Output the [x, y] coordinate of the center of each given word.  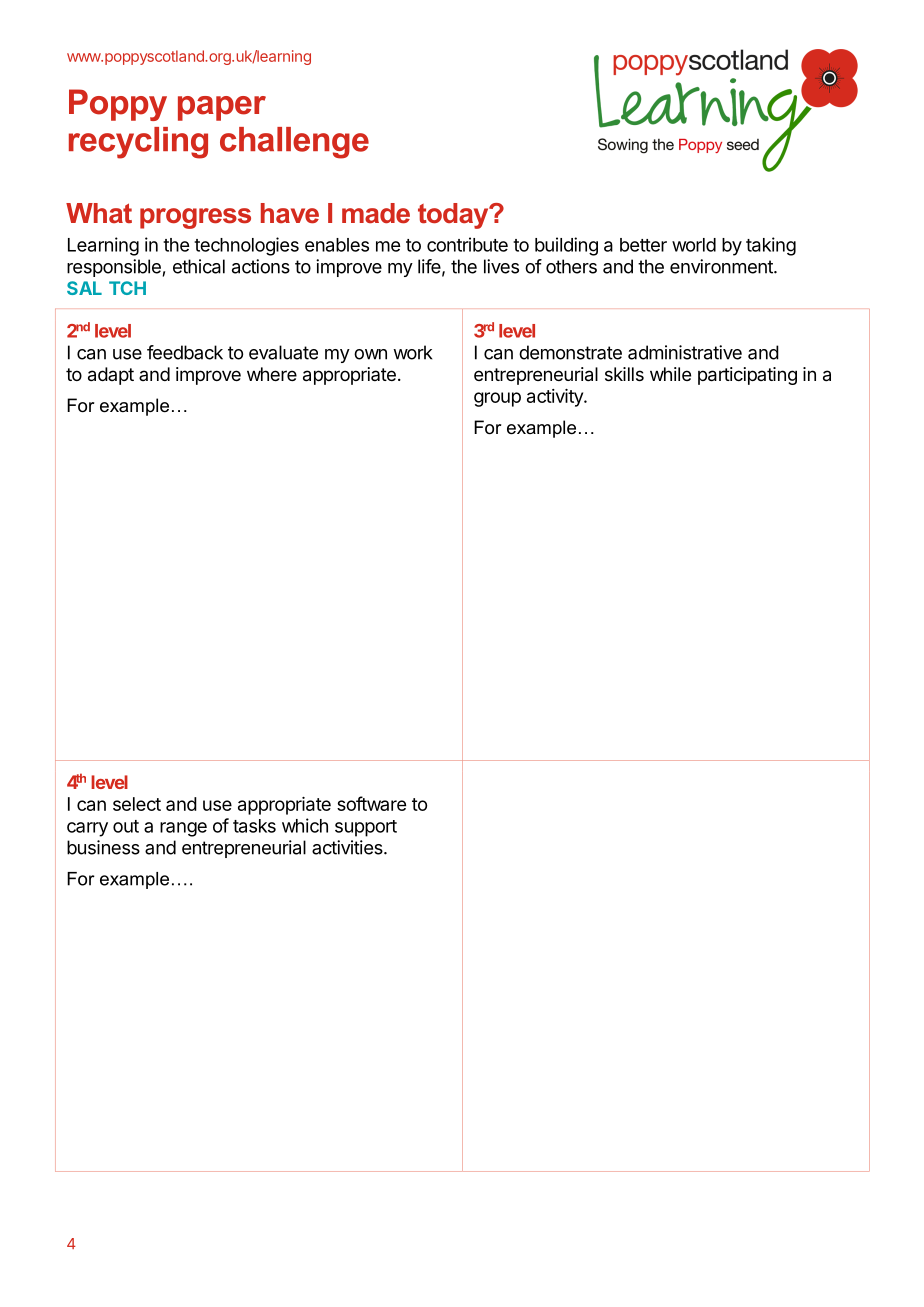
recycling [138, 143]
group [497, 399]
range [183, 829]
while [670, 374]
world [694, 245]
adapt [111, 376]
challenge [294, 143]
